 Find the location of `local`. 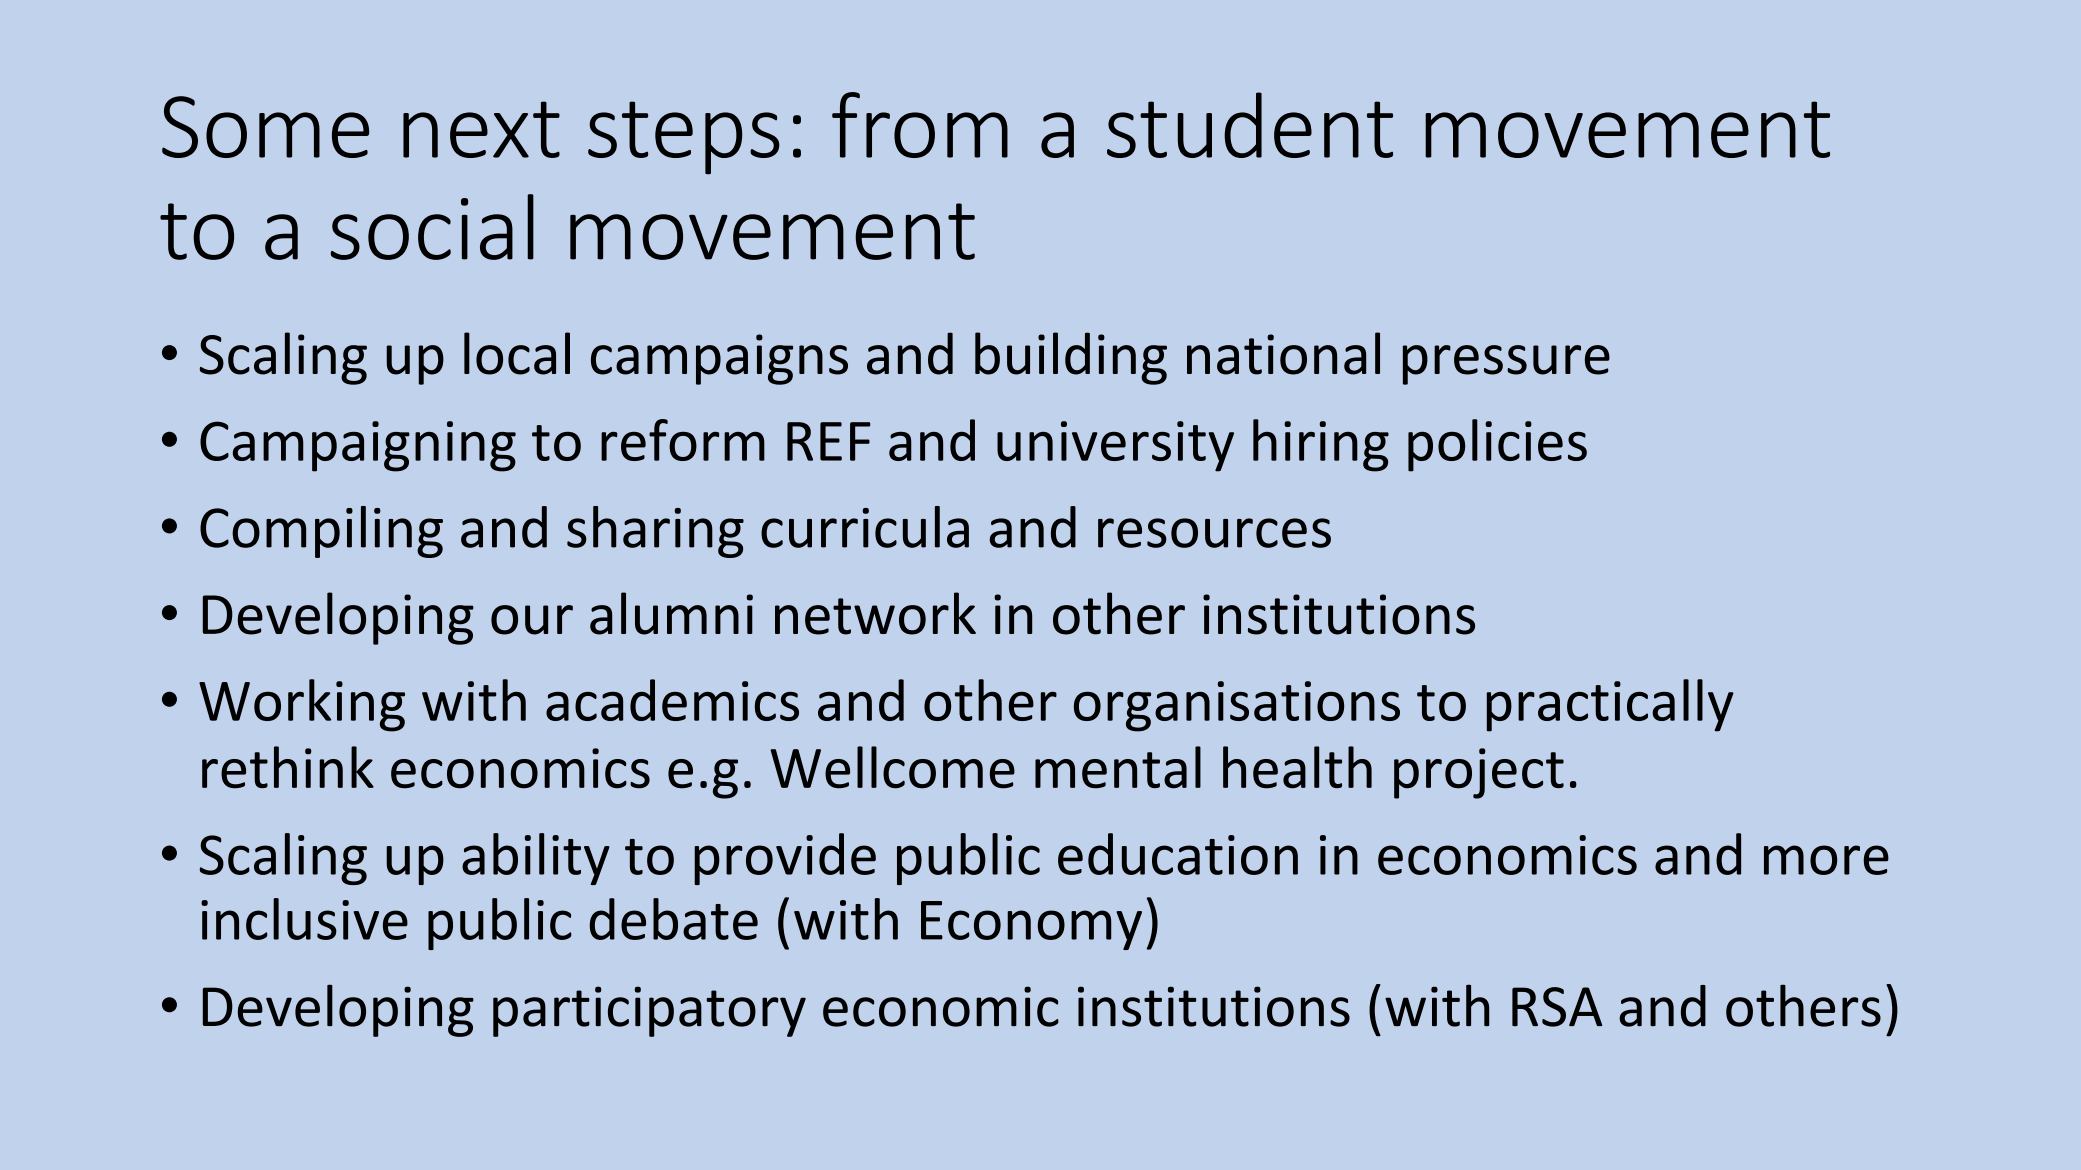

local is located at coordinates (517, 353).
